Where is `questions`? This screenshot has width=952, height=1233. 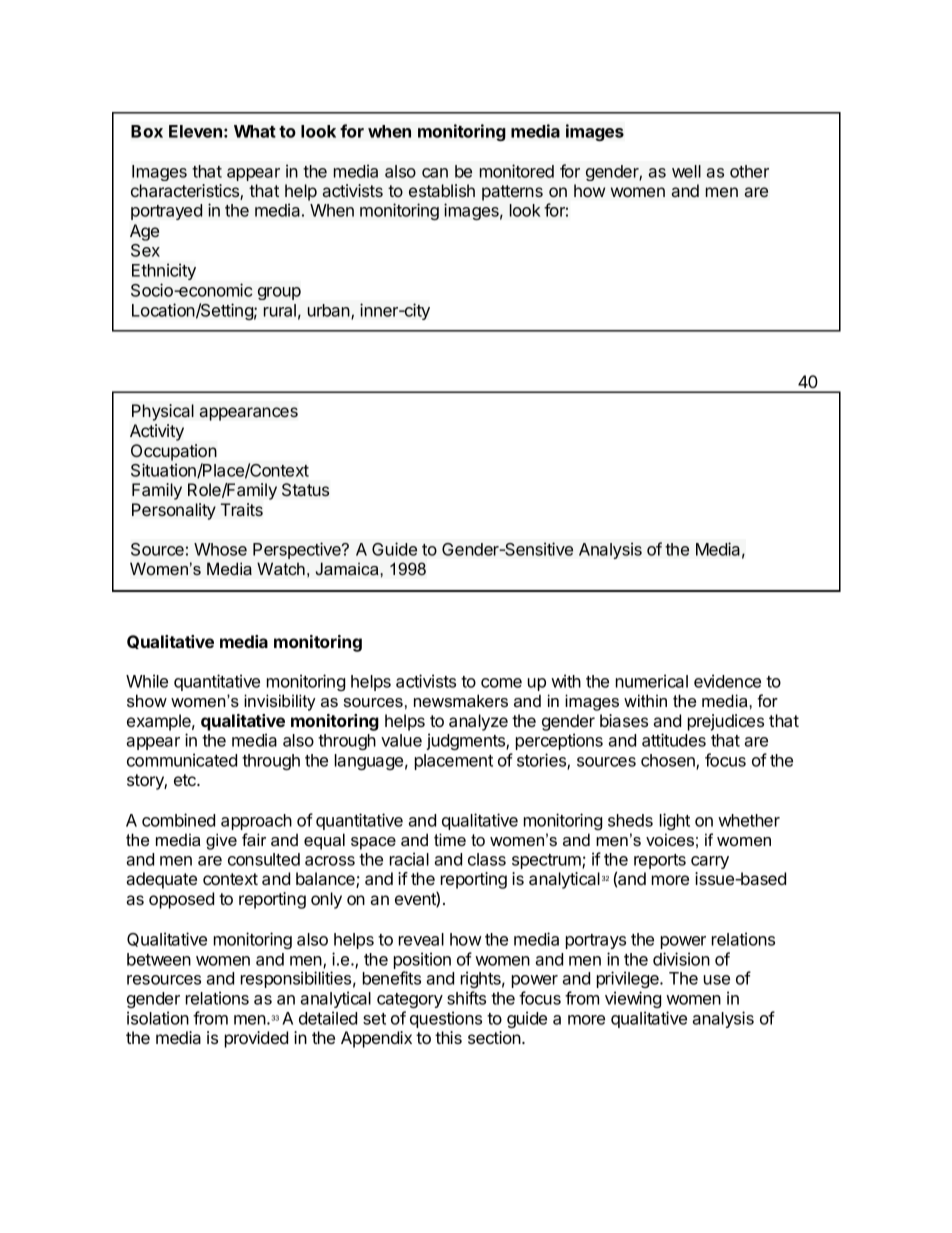 questions is located at coordinates (446, 1019).
